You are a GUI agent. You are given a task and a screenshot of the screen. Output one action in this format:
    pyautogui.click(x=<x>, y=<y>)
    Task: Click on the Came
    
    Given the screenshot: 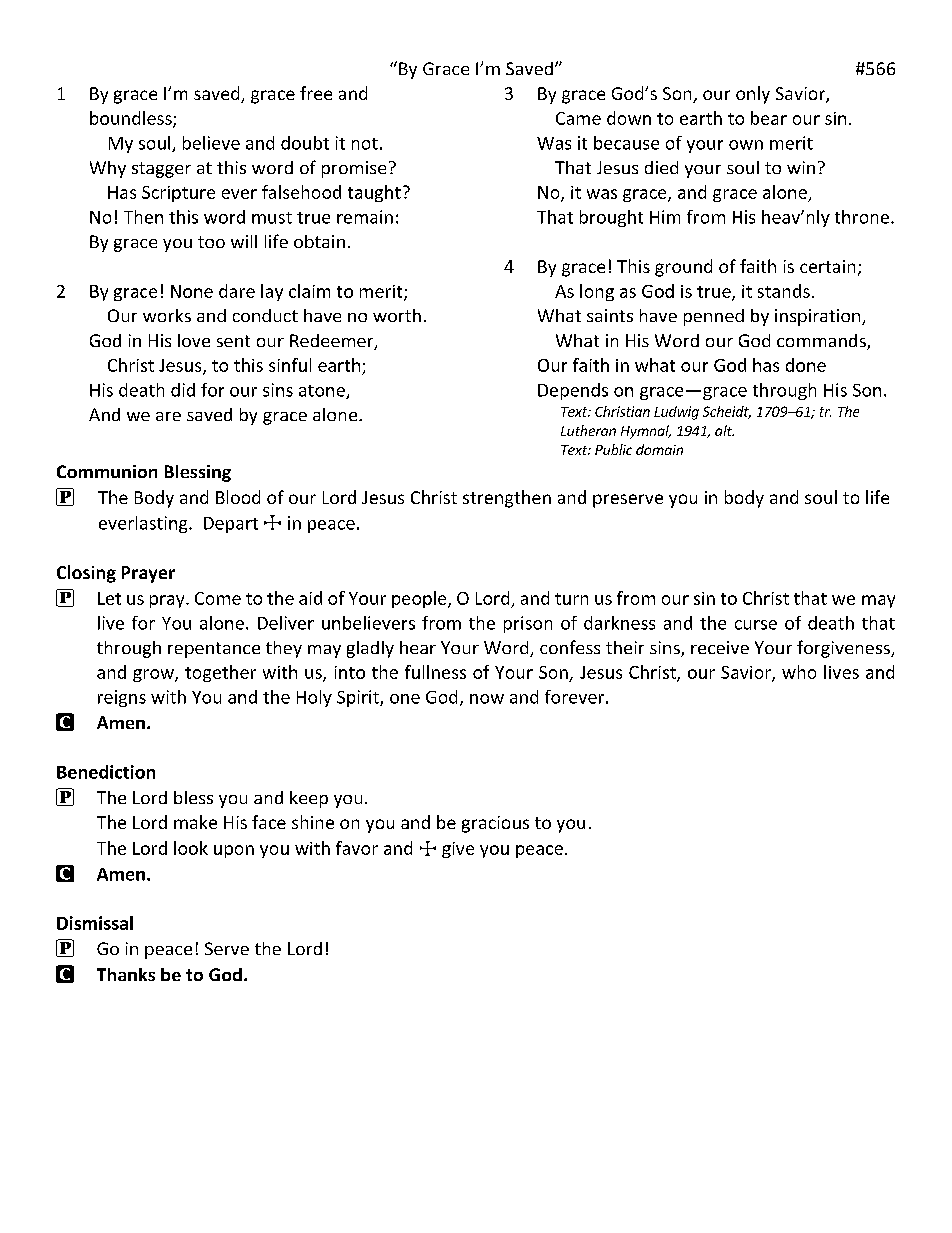 What is the action you would take?
    pyautogui.click(x=578, y=118)
